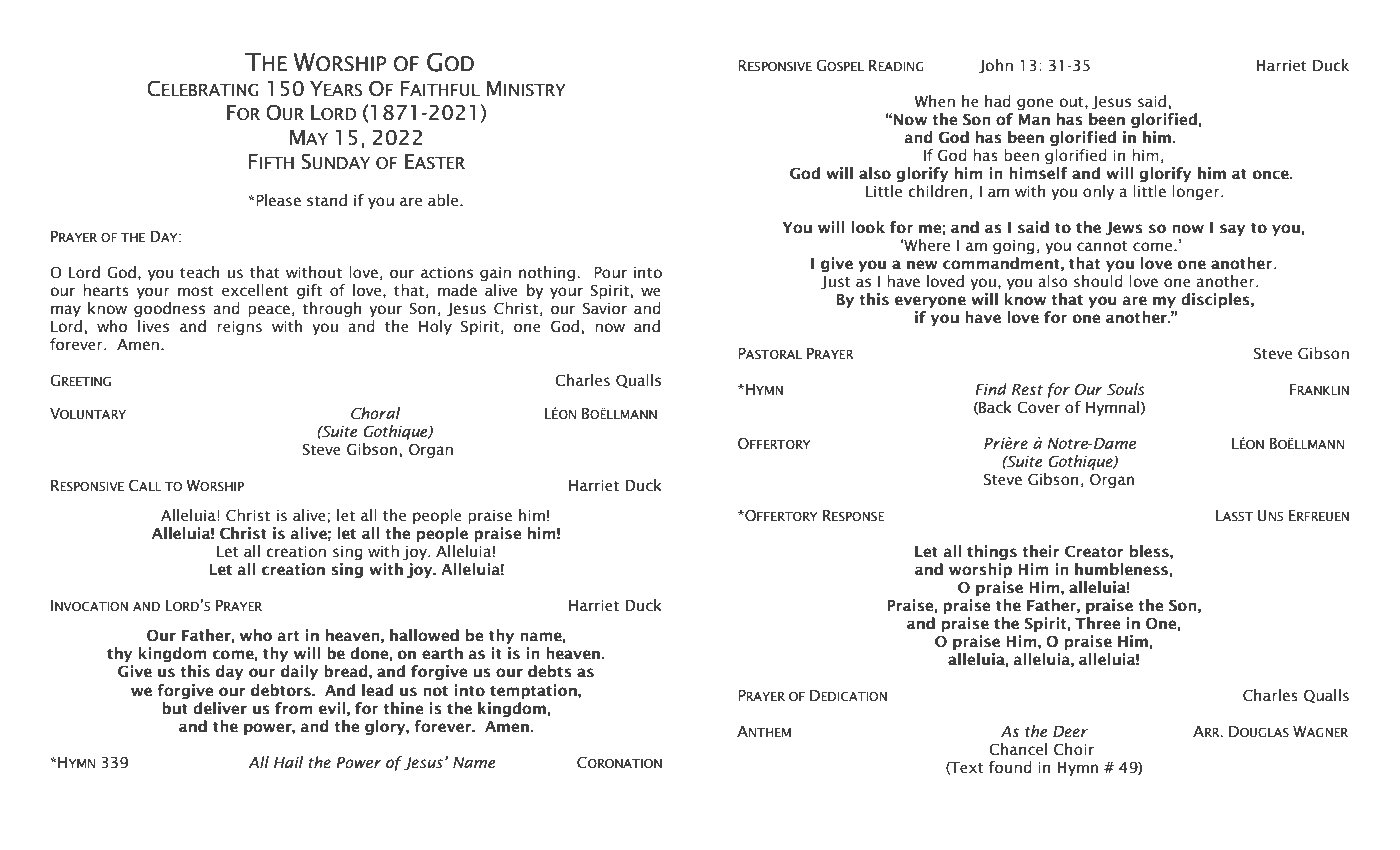 The height and width of the screenshot is (850, 1400). I want to click on Creator, so click(1094, 551).
